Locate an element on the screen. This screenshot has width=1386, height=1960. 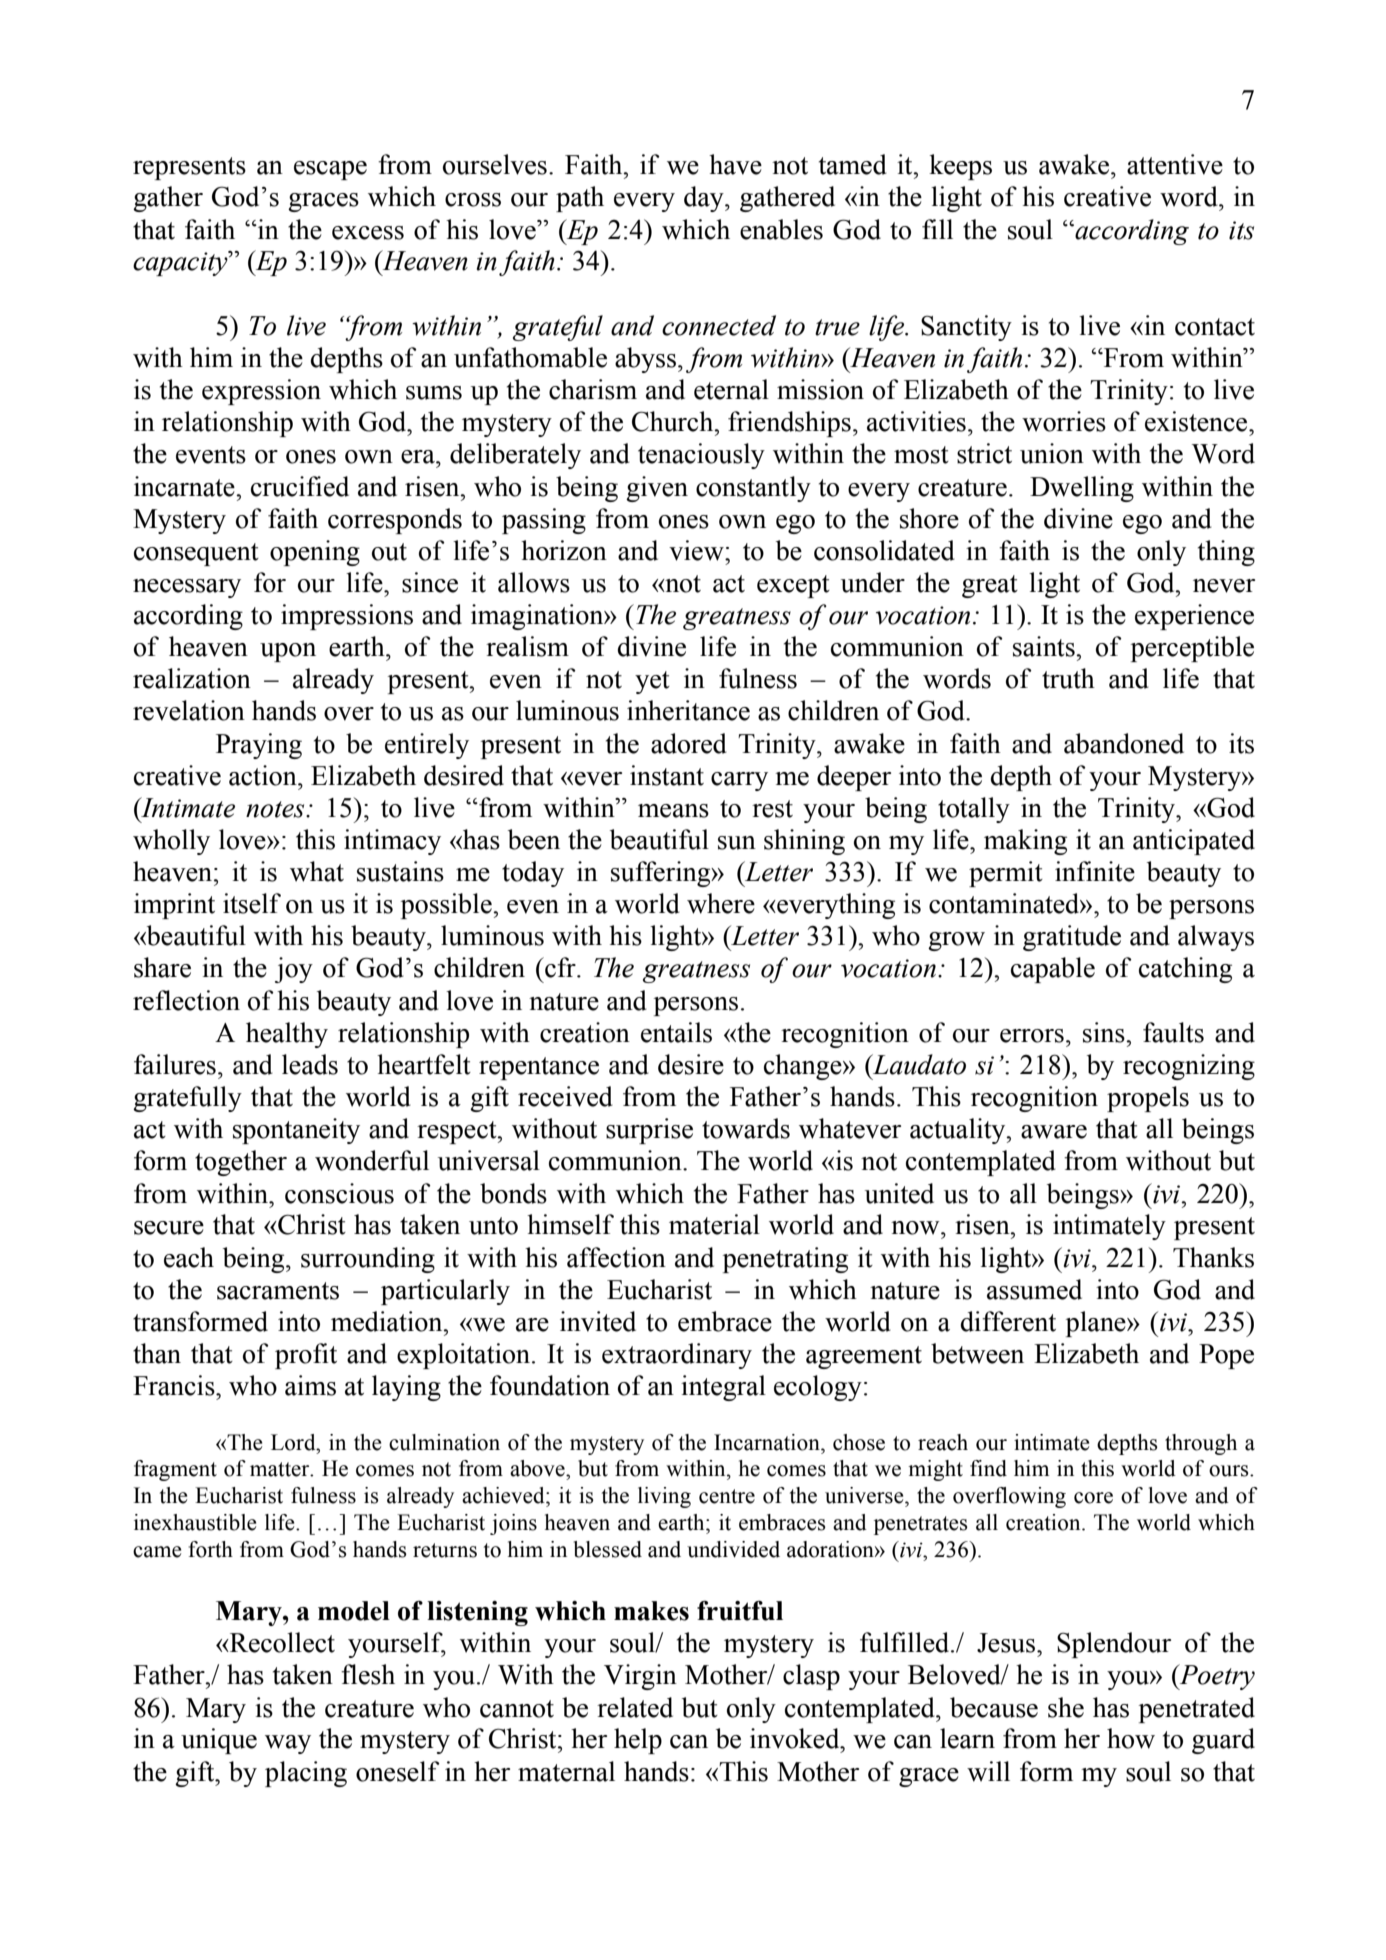
conscious is located at coordinates (339, 1193).
